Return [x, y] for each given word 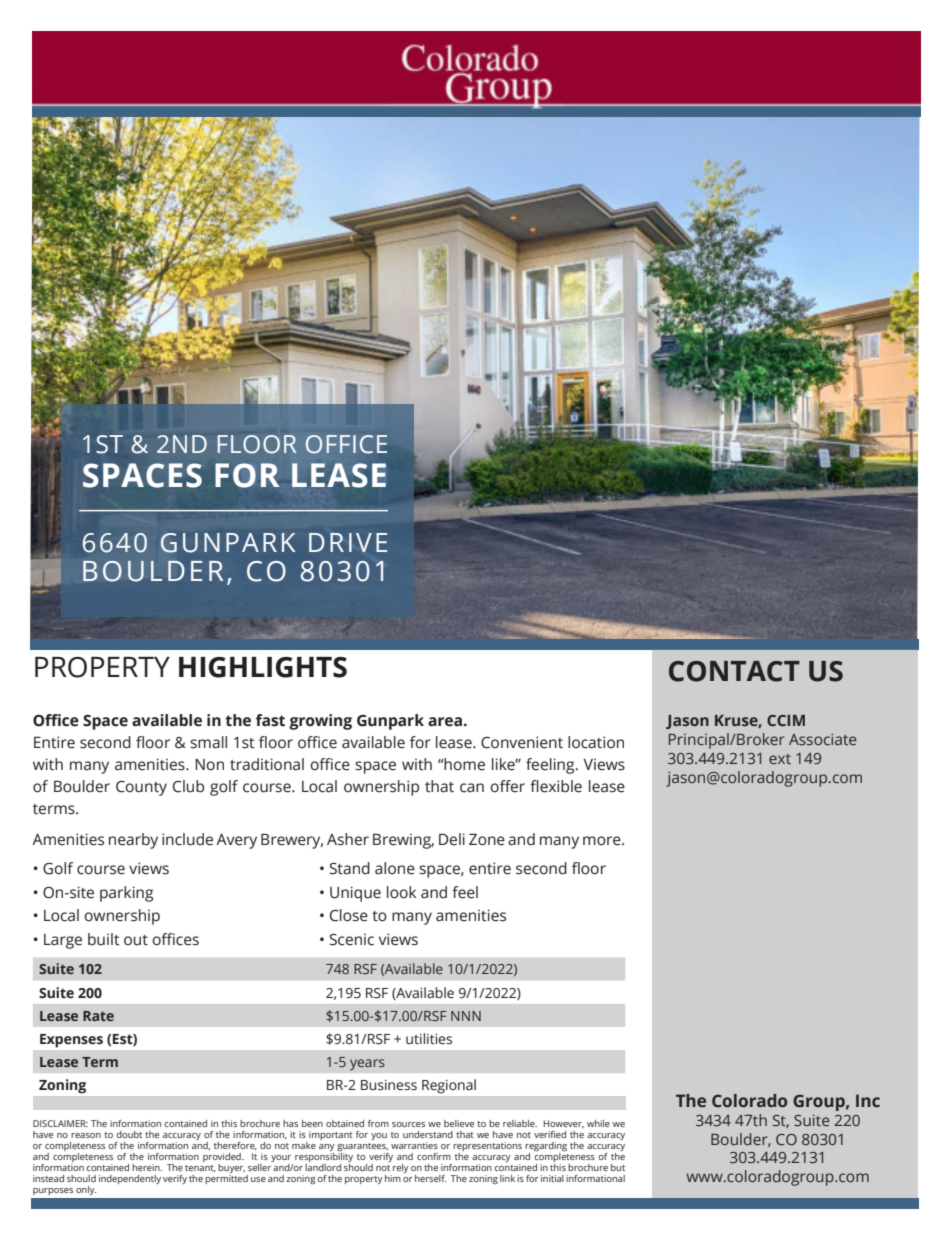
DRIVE [348, 542]
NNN [466, 1016]
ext [780, 759]
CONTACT [734, 671]
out [136, 940]
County [141, 788]
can [472, 788]
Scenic [351, 939]
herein [147, 1167]
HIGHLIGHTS [263, 667]
